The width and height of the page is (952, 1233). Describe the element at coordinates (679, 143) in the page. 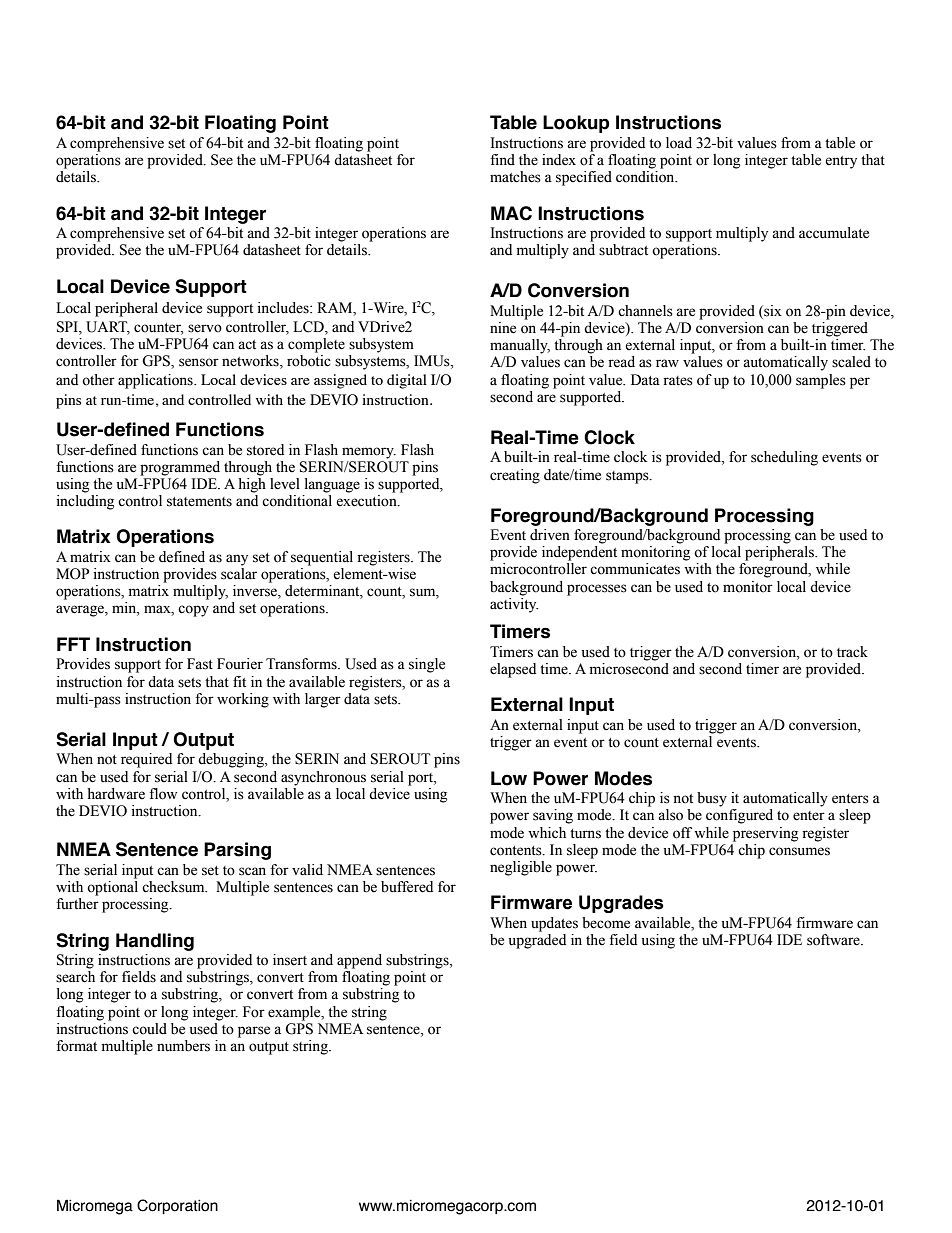

I see `load` at that location.
